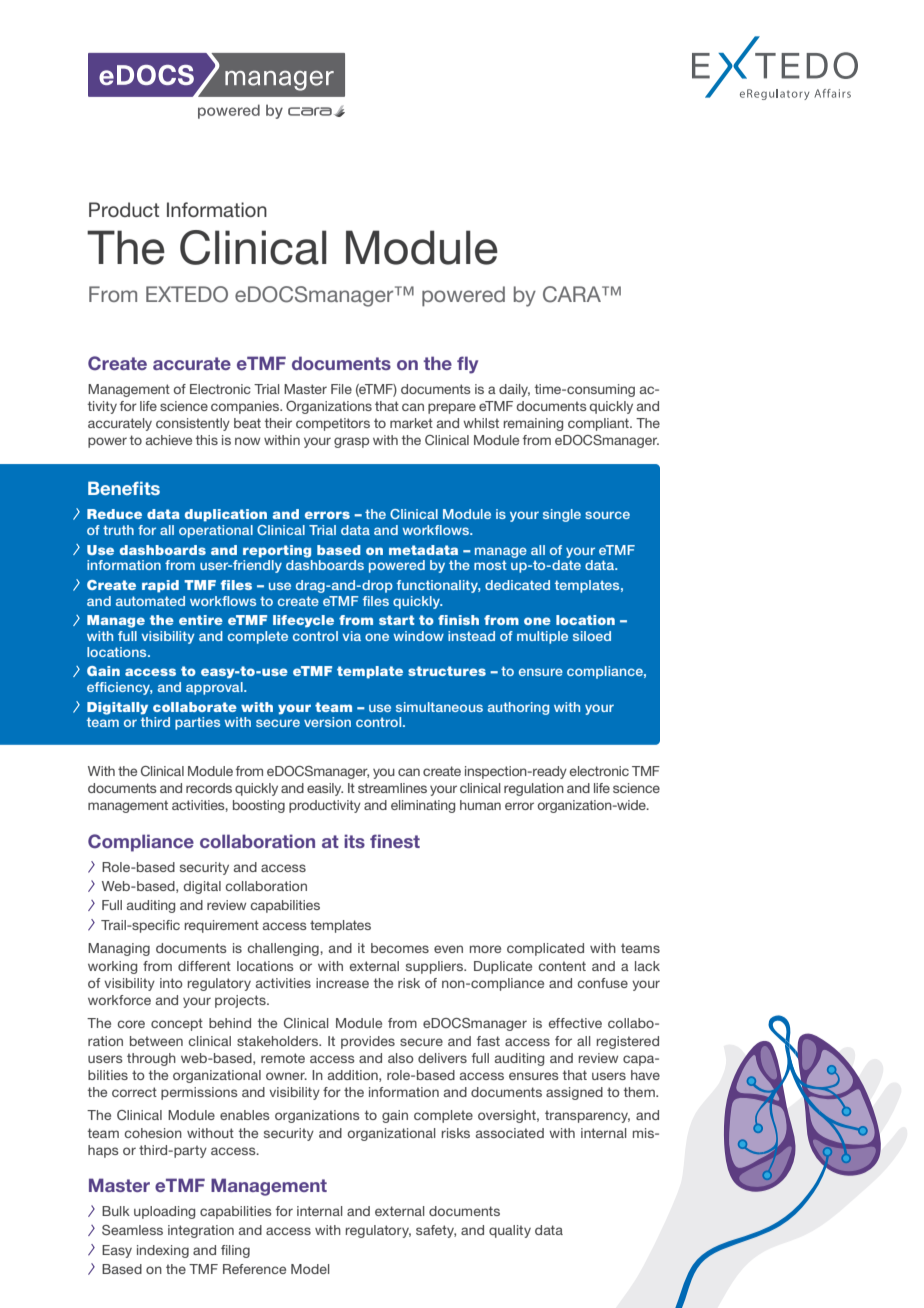 This screenshot has width=924, height=1308. I want to click on single, so click(562, 515).
